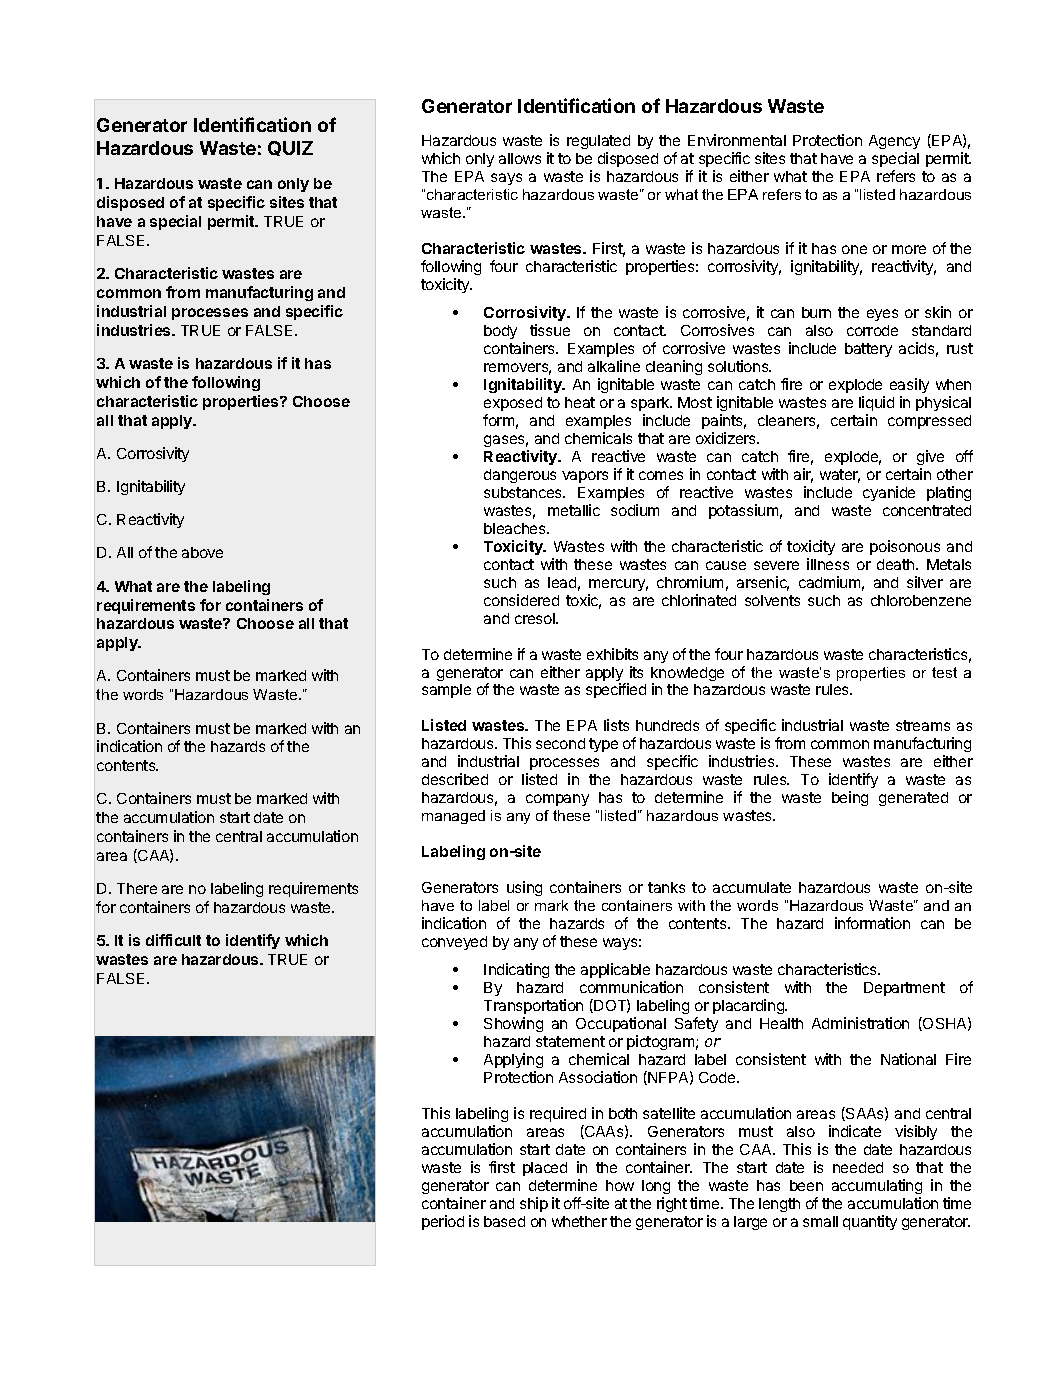 This screenshot has width=1061, height=1373. Describe the element at coordinates (520, 158) in the screenshot. I see `allows` at that location.
